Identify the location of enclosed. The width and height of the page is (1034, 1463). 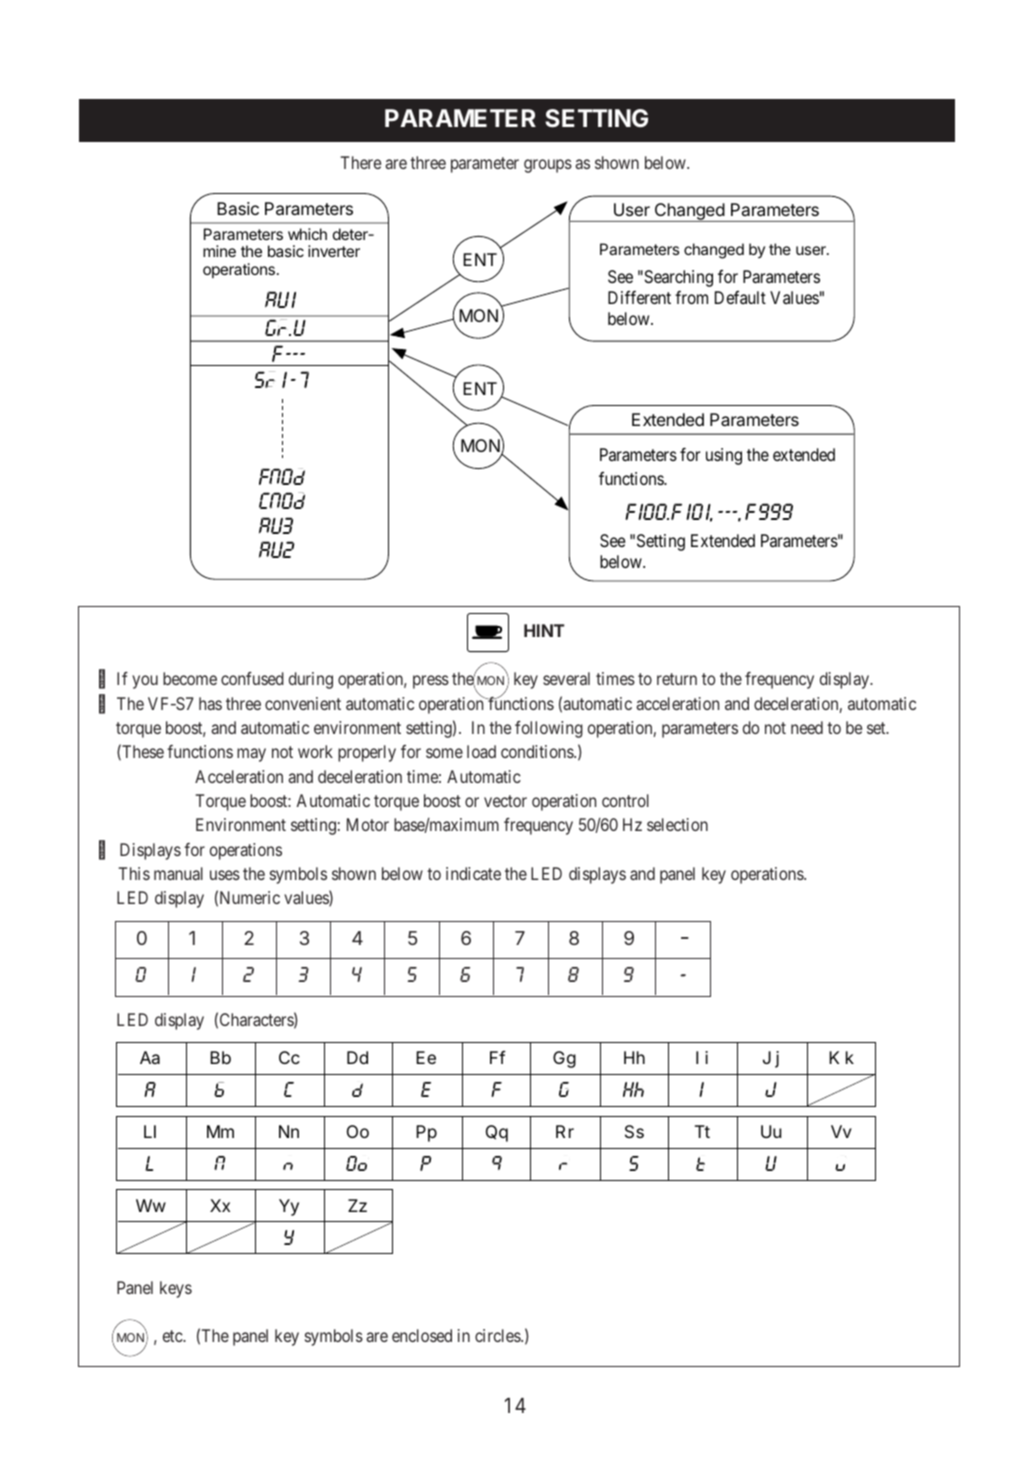
(422, 1335).
